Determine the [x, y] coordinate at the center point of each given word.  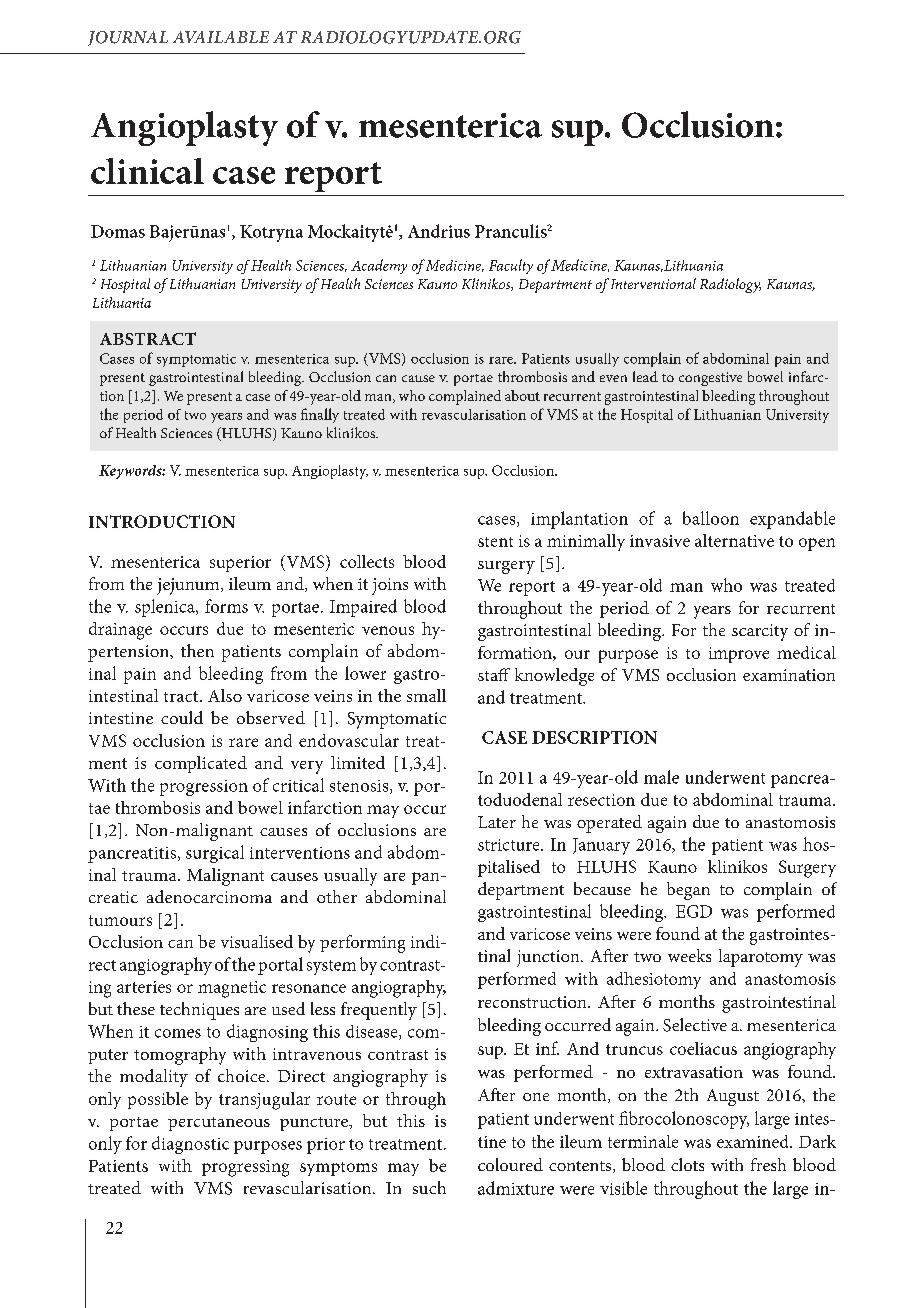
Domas [118, 231]
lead [645, 376]
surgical [215, 854]
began [688, 891]
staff [494, 674]
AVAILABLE [221, 37]
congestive [710, 379]
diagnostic [190, 1145]
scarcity [760, 632]
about [522, 395]
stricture [510, 845]
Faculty [511, 266]
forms [226, 606]
